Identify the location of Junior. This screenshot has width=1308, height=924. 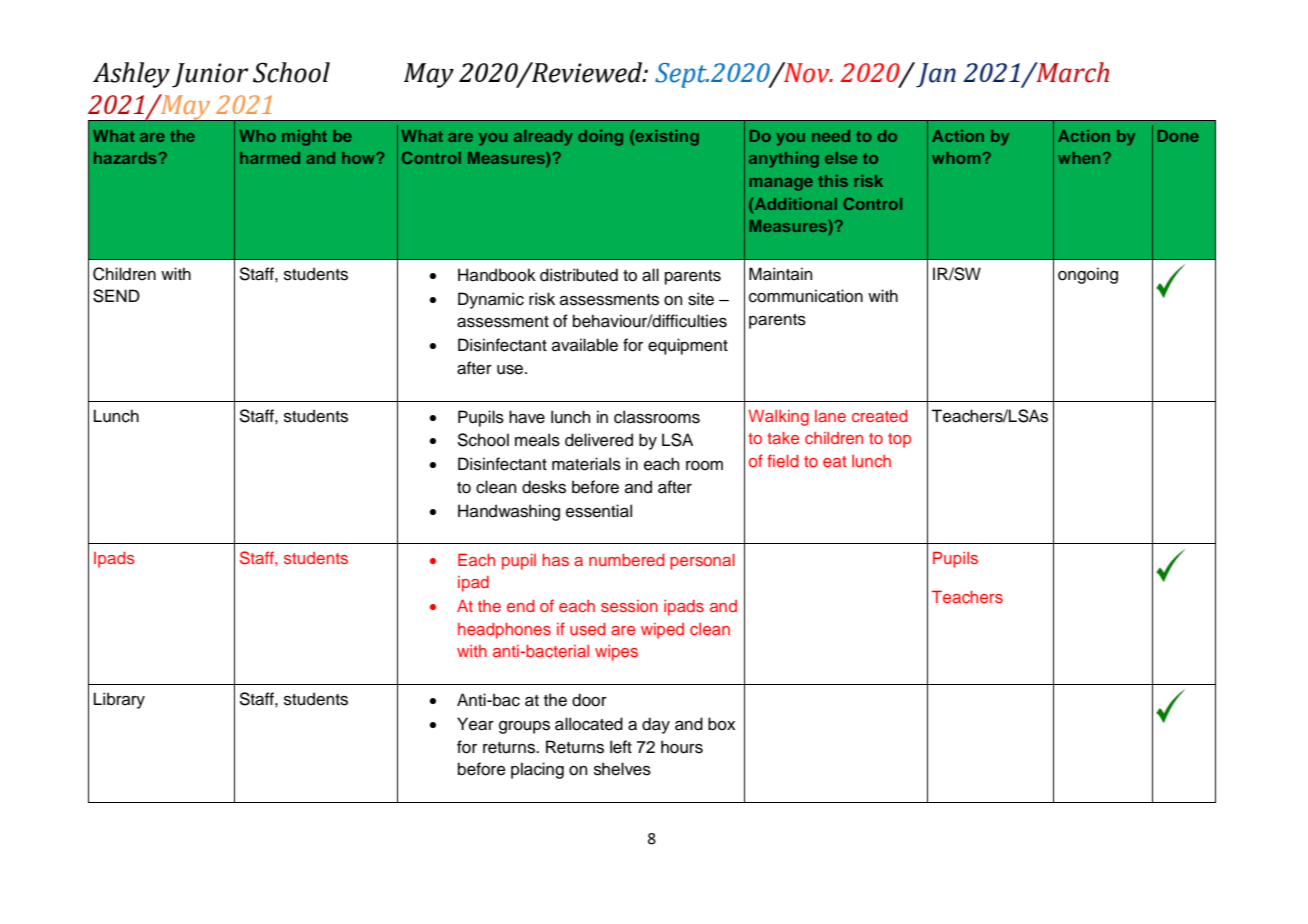
(210, 75).
